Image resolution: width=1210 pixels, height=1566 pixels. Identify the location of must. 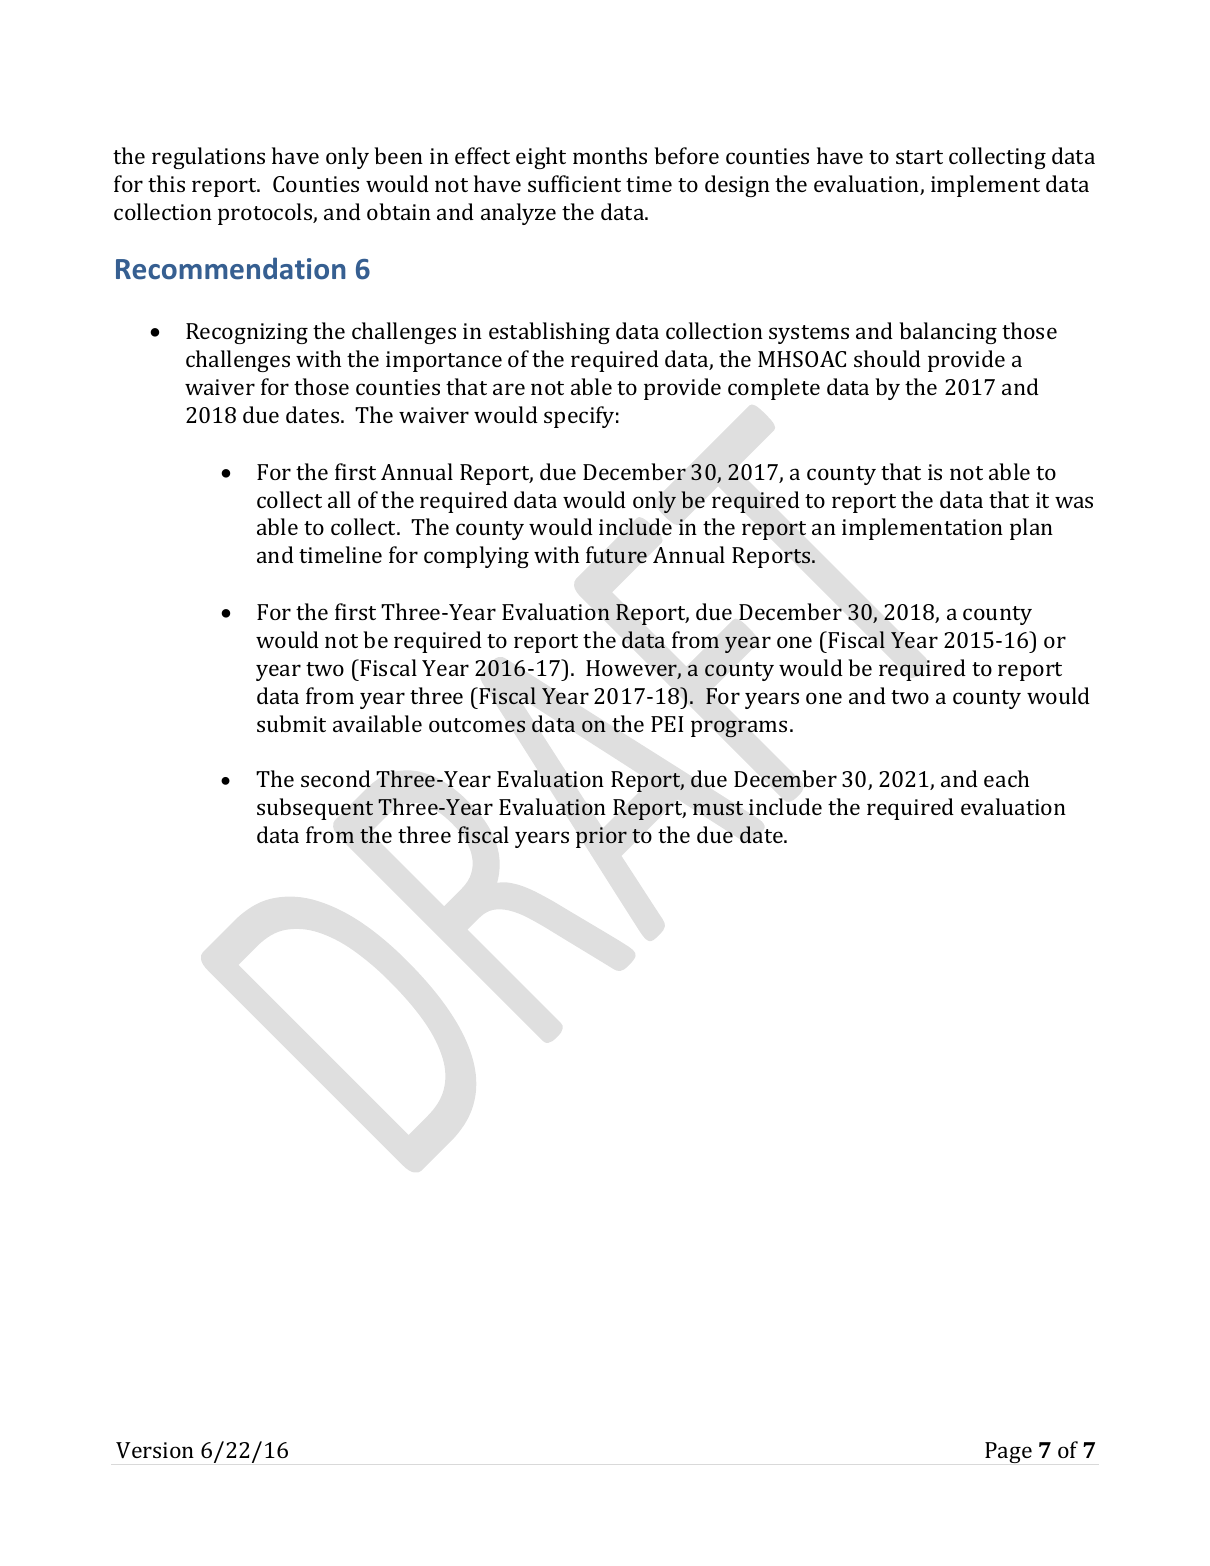
(718, 808).
